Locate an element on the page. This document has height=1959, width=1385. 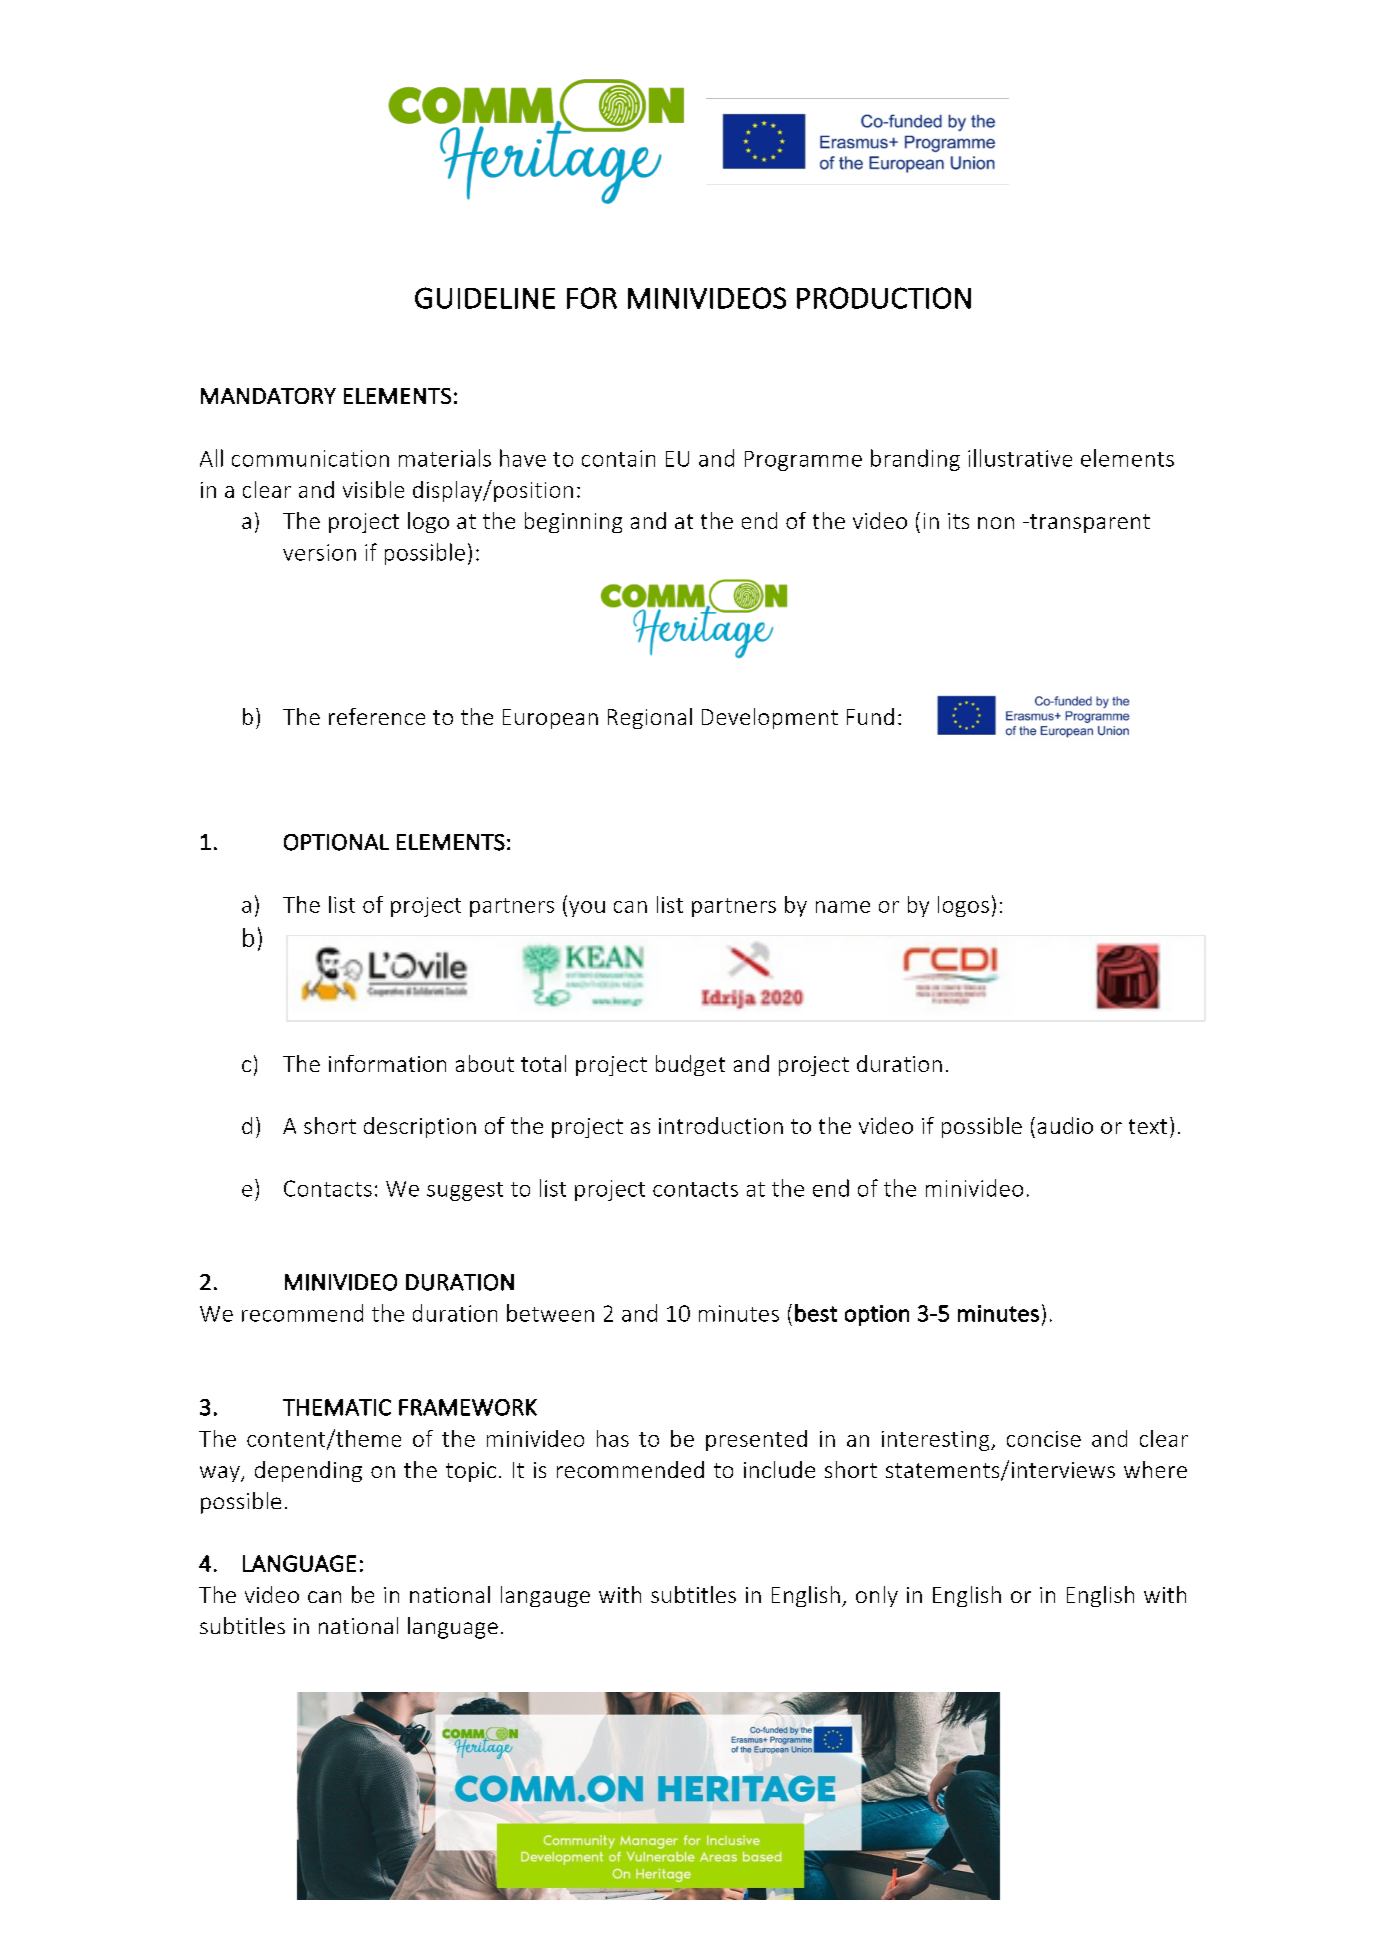
PRODUCTION is located at coordinates (884, 298).
